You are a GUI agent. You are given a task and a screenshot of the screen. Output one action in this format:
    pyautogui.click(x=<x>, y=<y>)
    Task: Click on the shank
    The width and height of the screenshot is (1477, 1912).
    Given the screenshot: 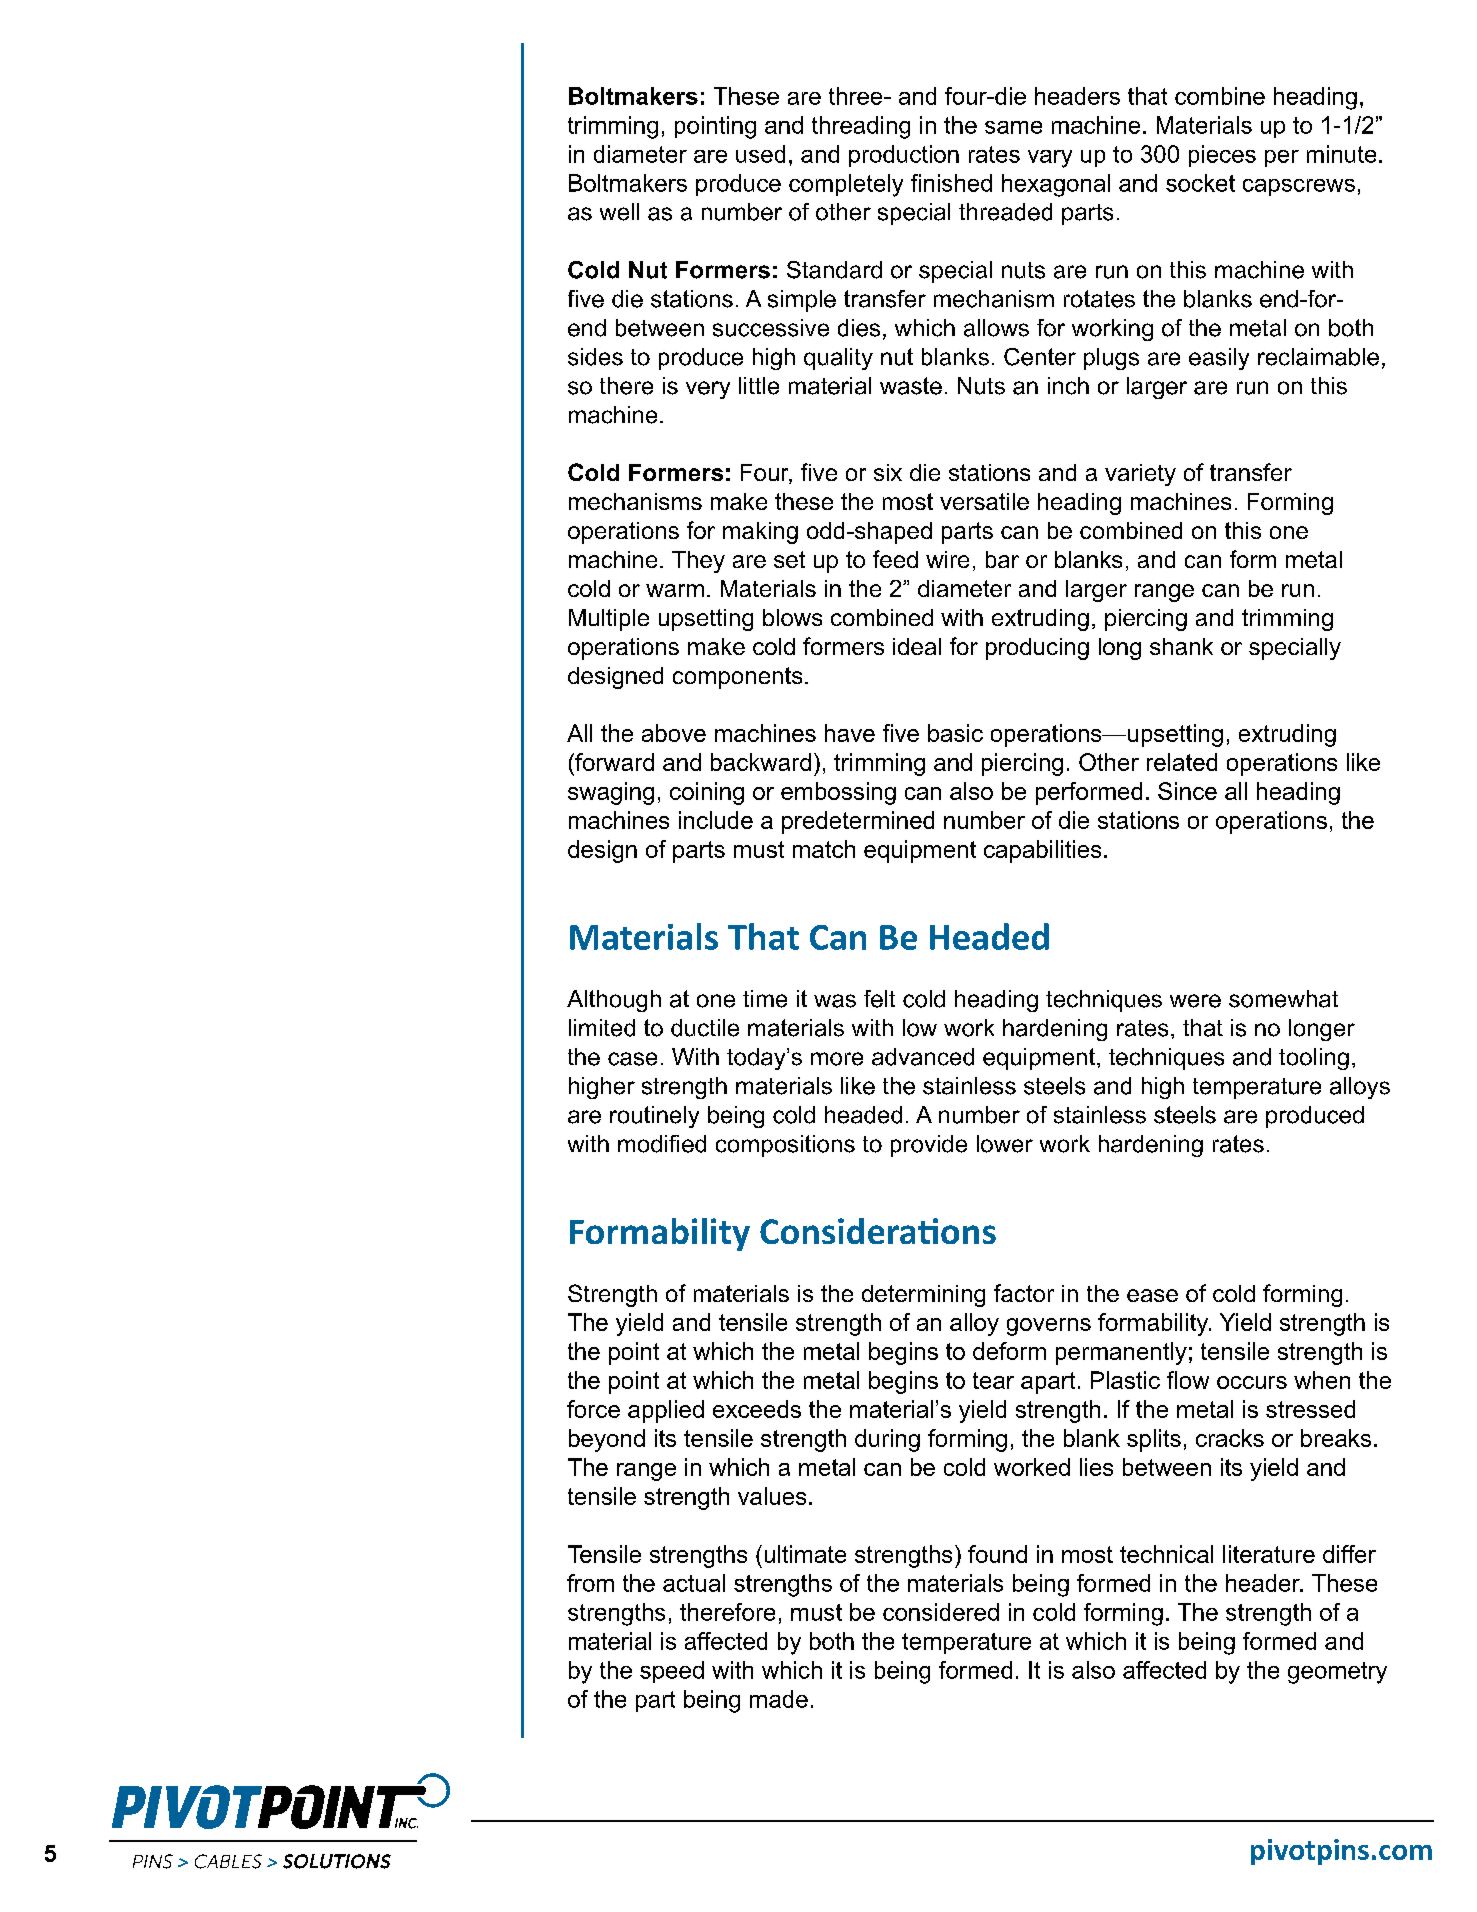 What is the action you would take?
    pyautogui.click(x=1181, y=646)
